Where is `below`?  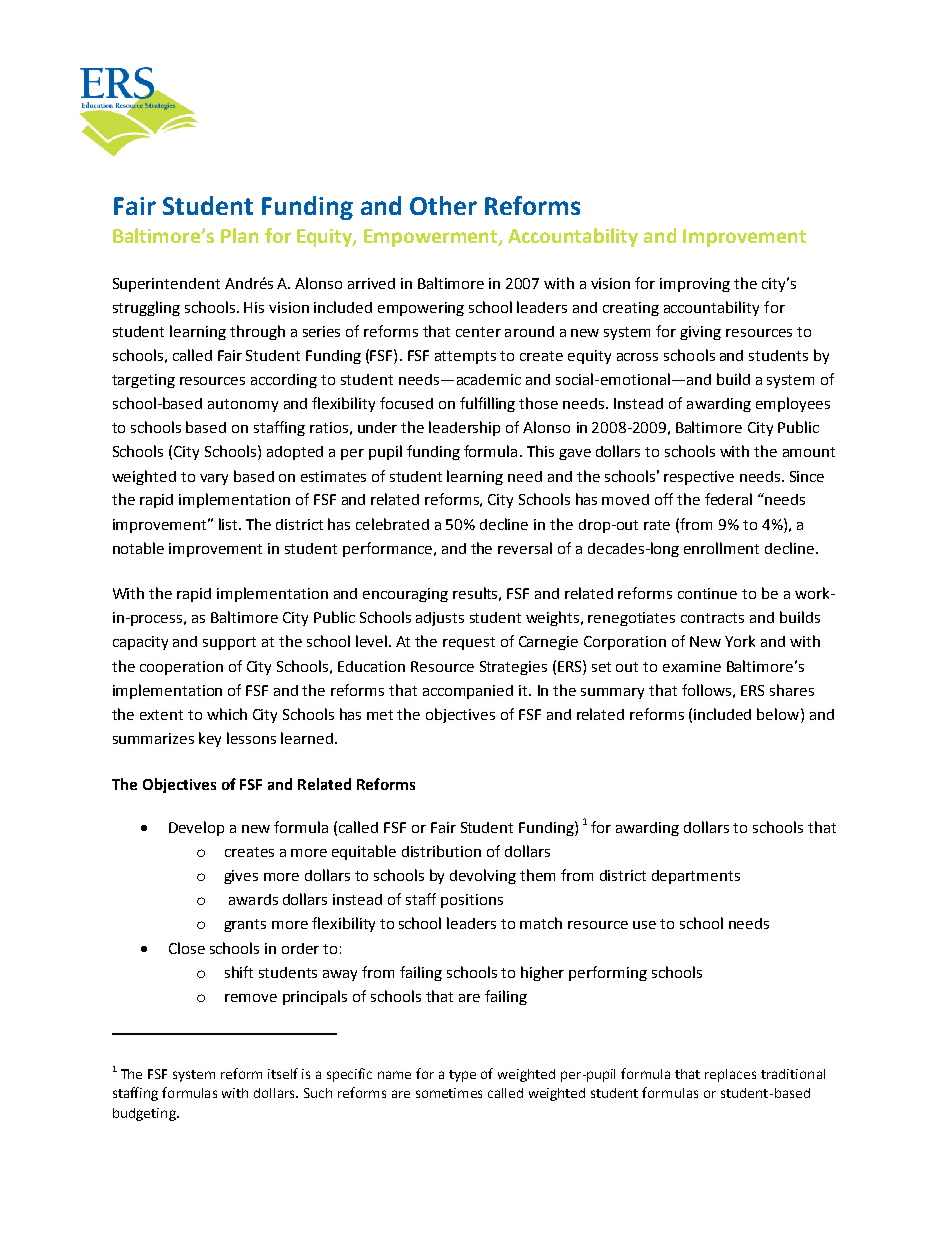 below is located at coordinates (779, 714).
